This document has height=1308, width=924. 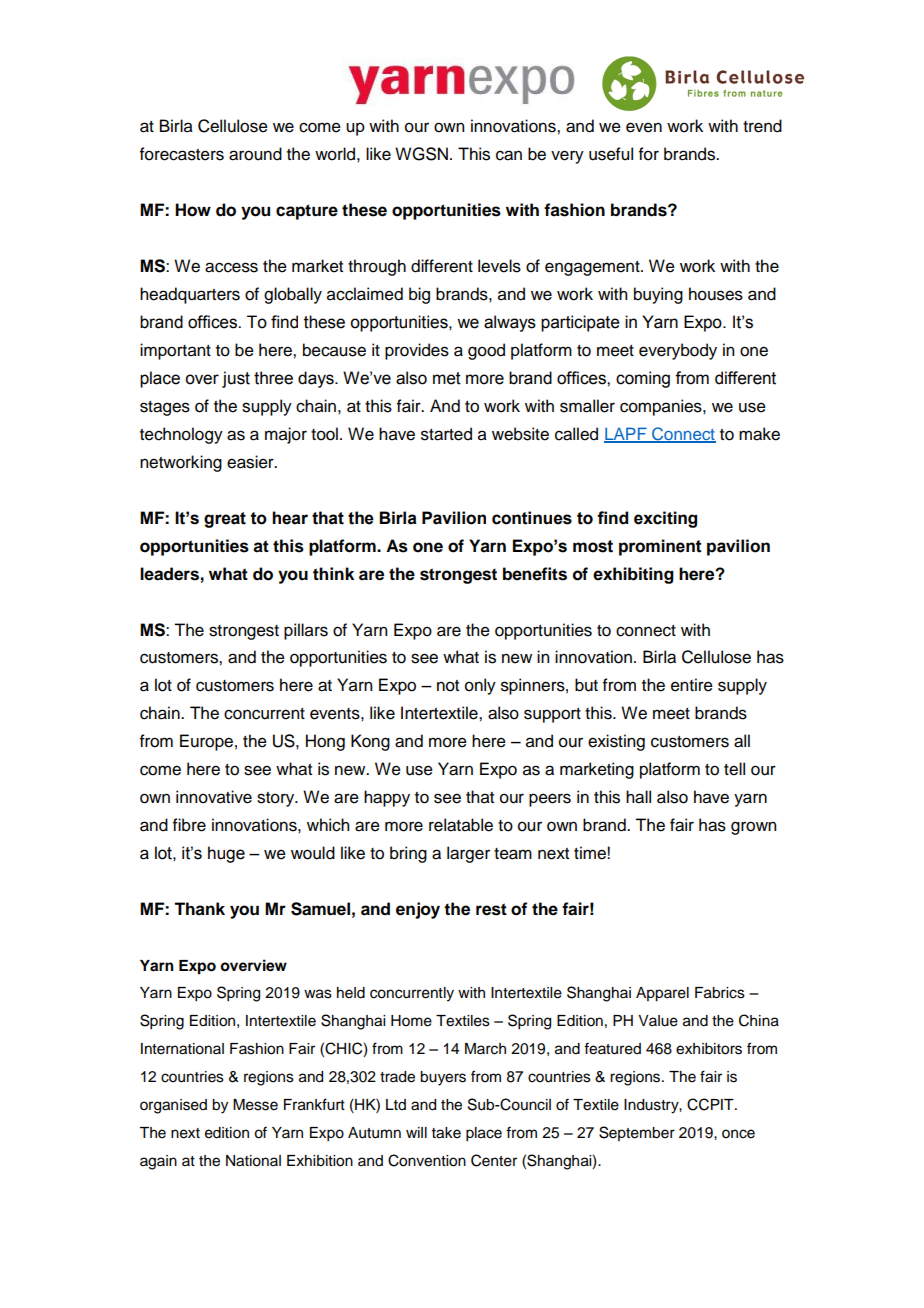 What do you see at coordinates (214, 797) in the document?
I see `innovative` at bounding box center [214, 797].
